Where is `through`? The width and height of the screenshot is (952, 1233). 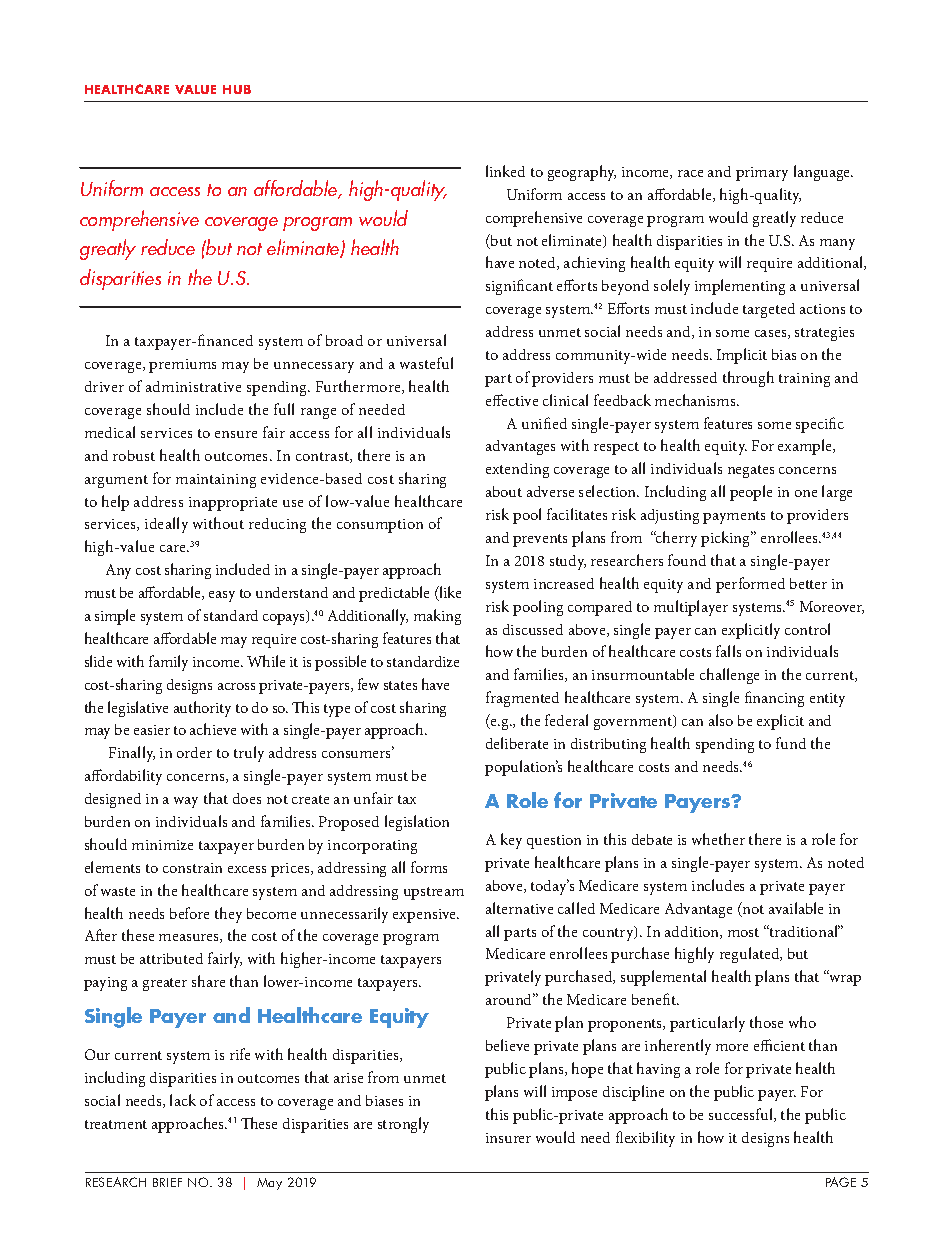
through is located at coordinates (748, 379).
